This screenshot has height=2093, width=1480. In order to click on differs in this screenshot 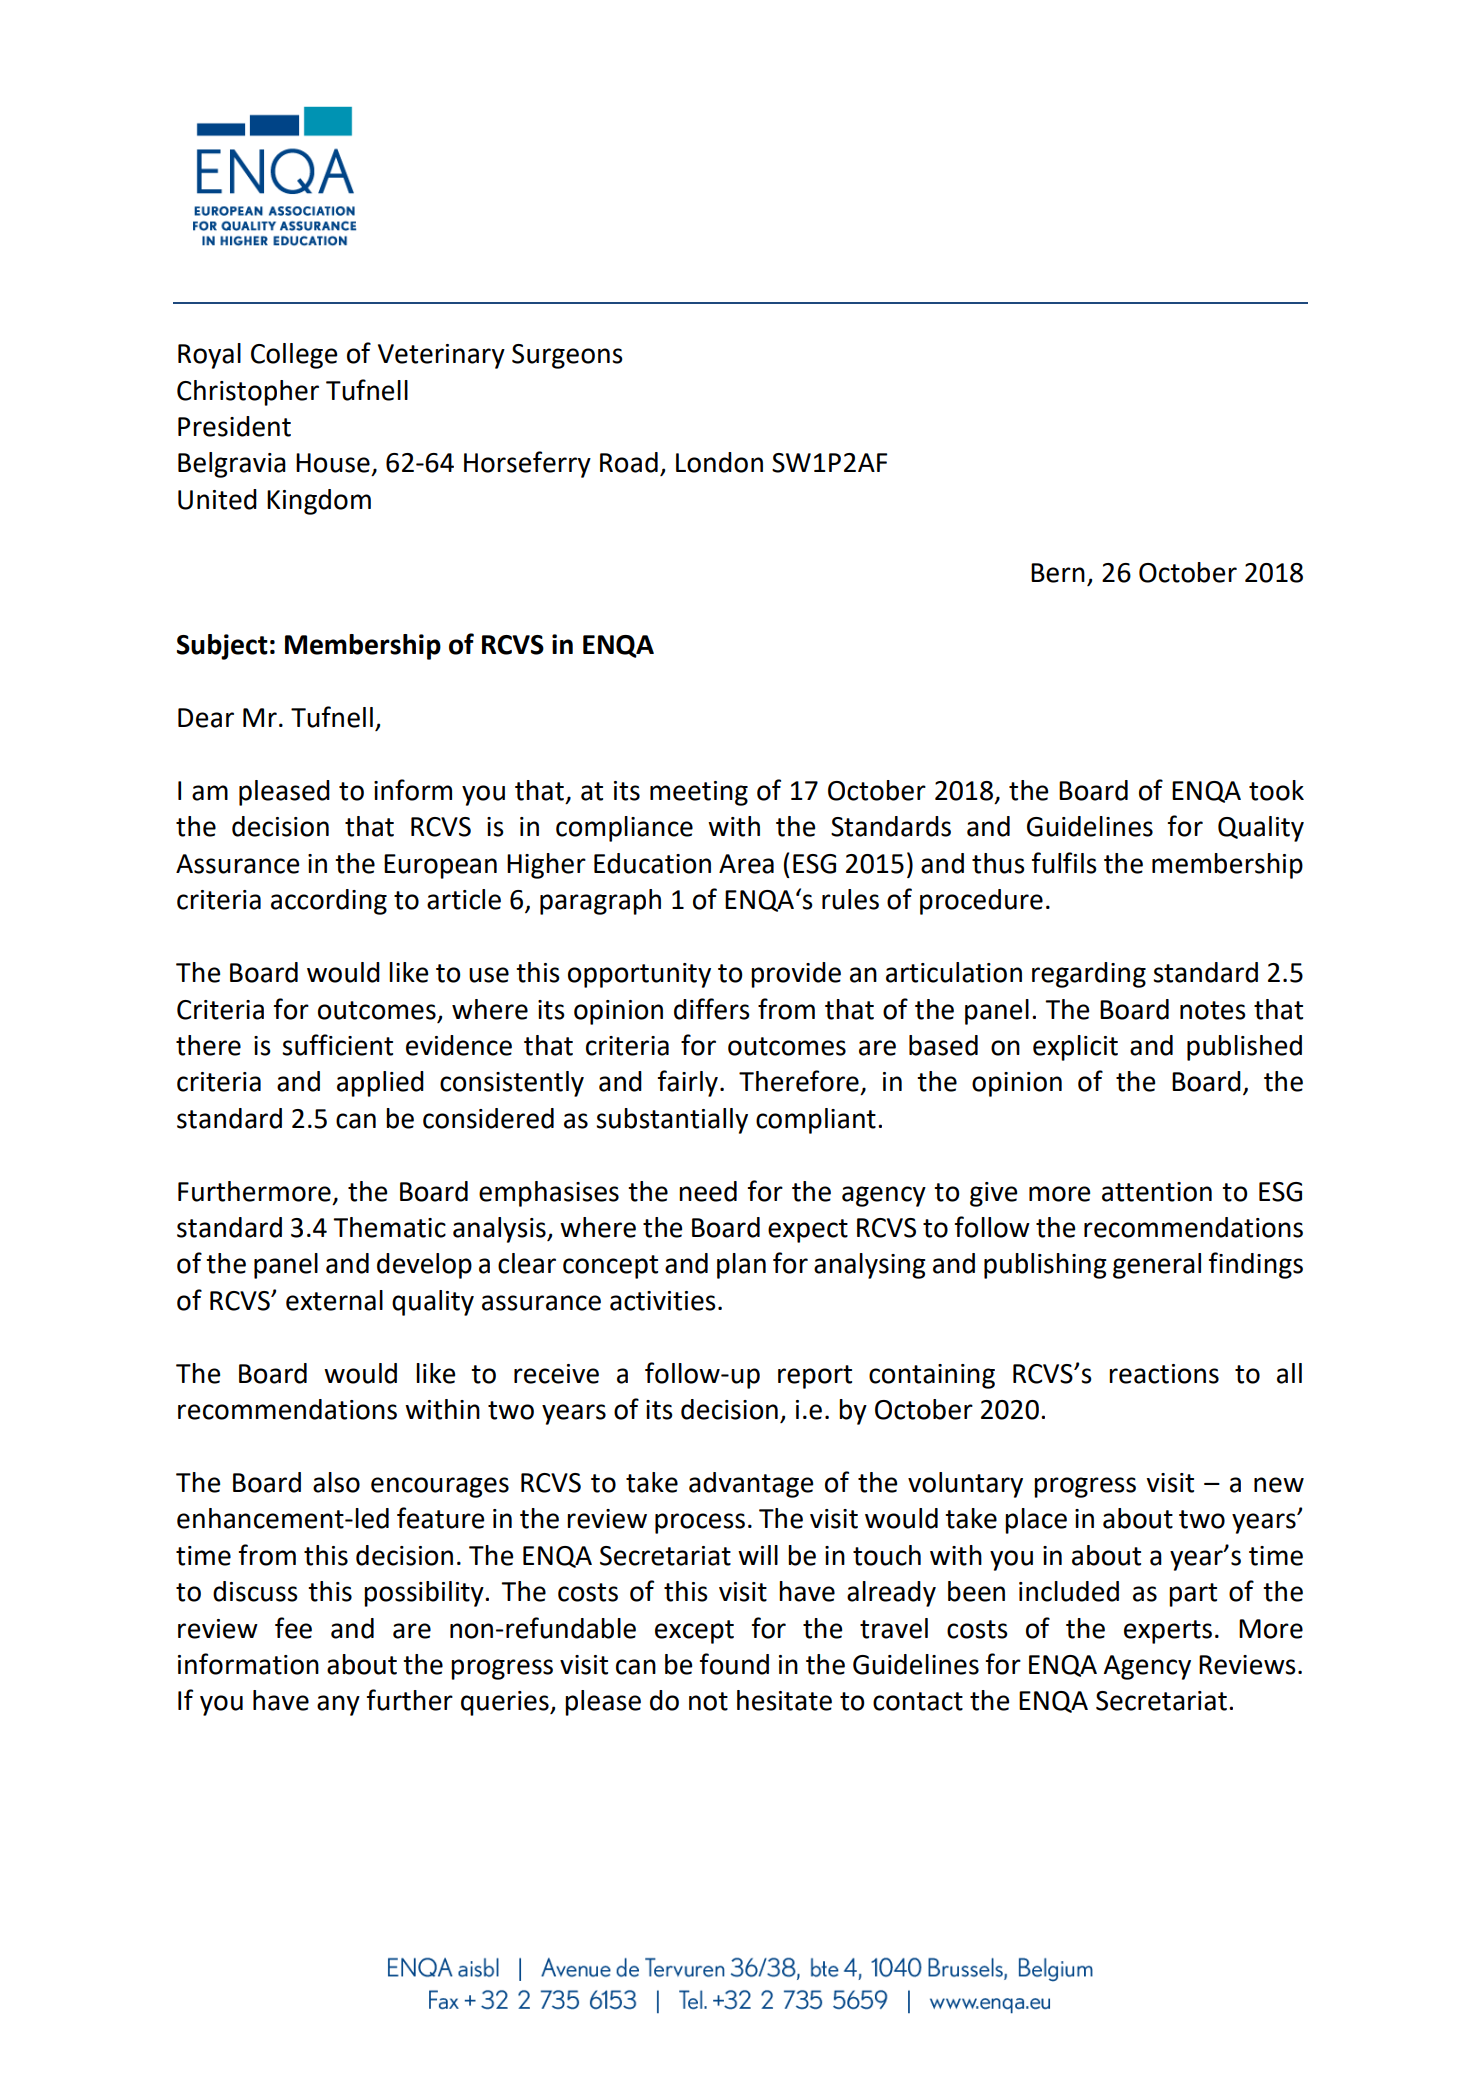, I will do `click(712, 1009)`.
